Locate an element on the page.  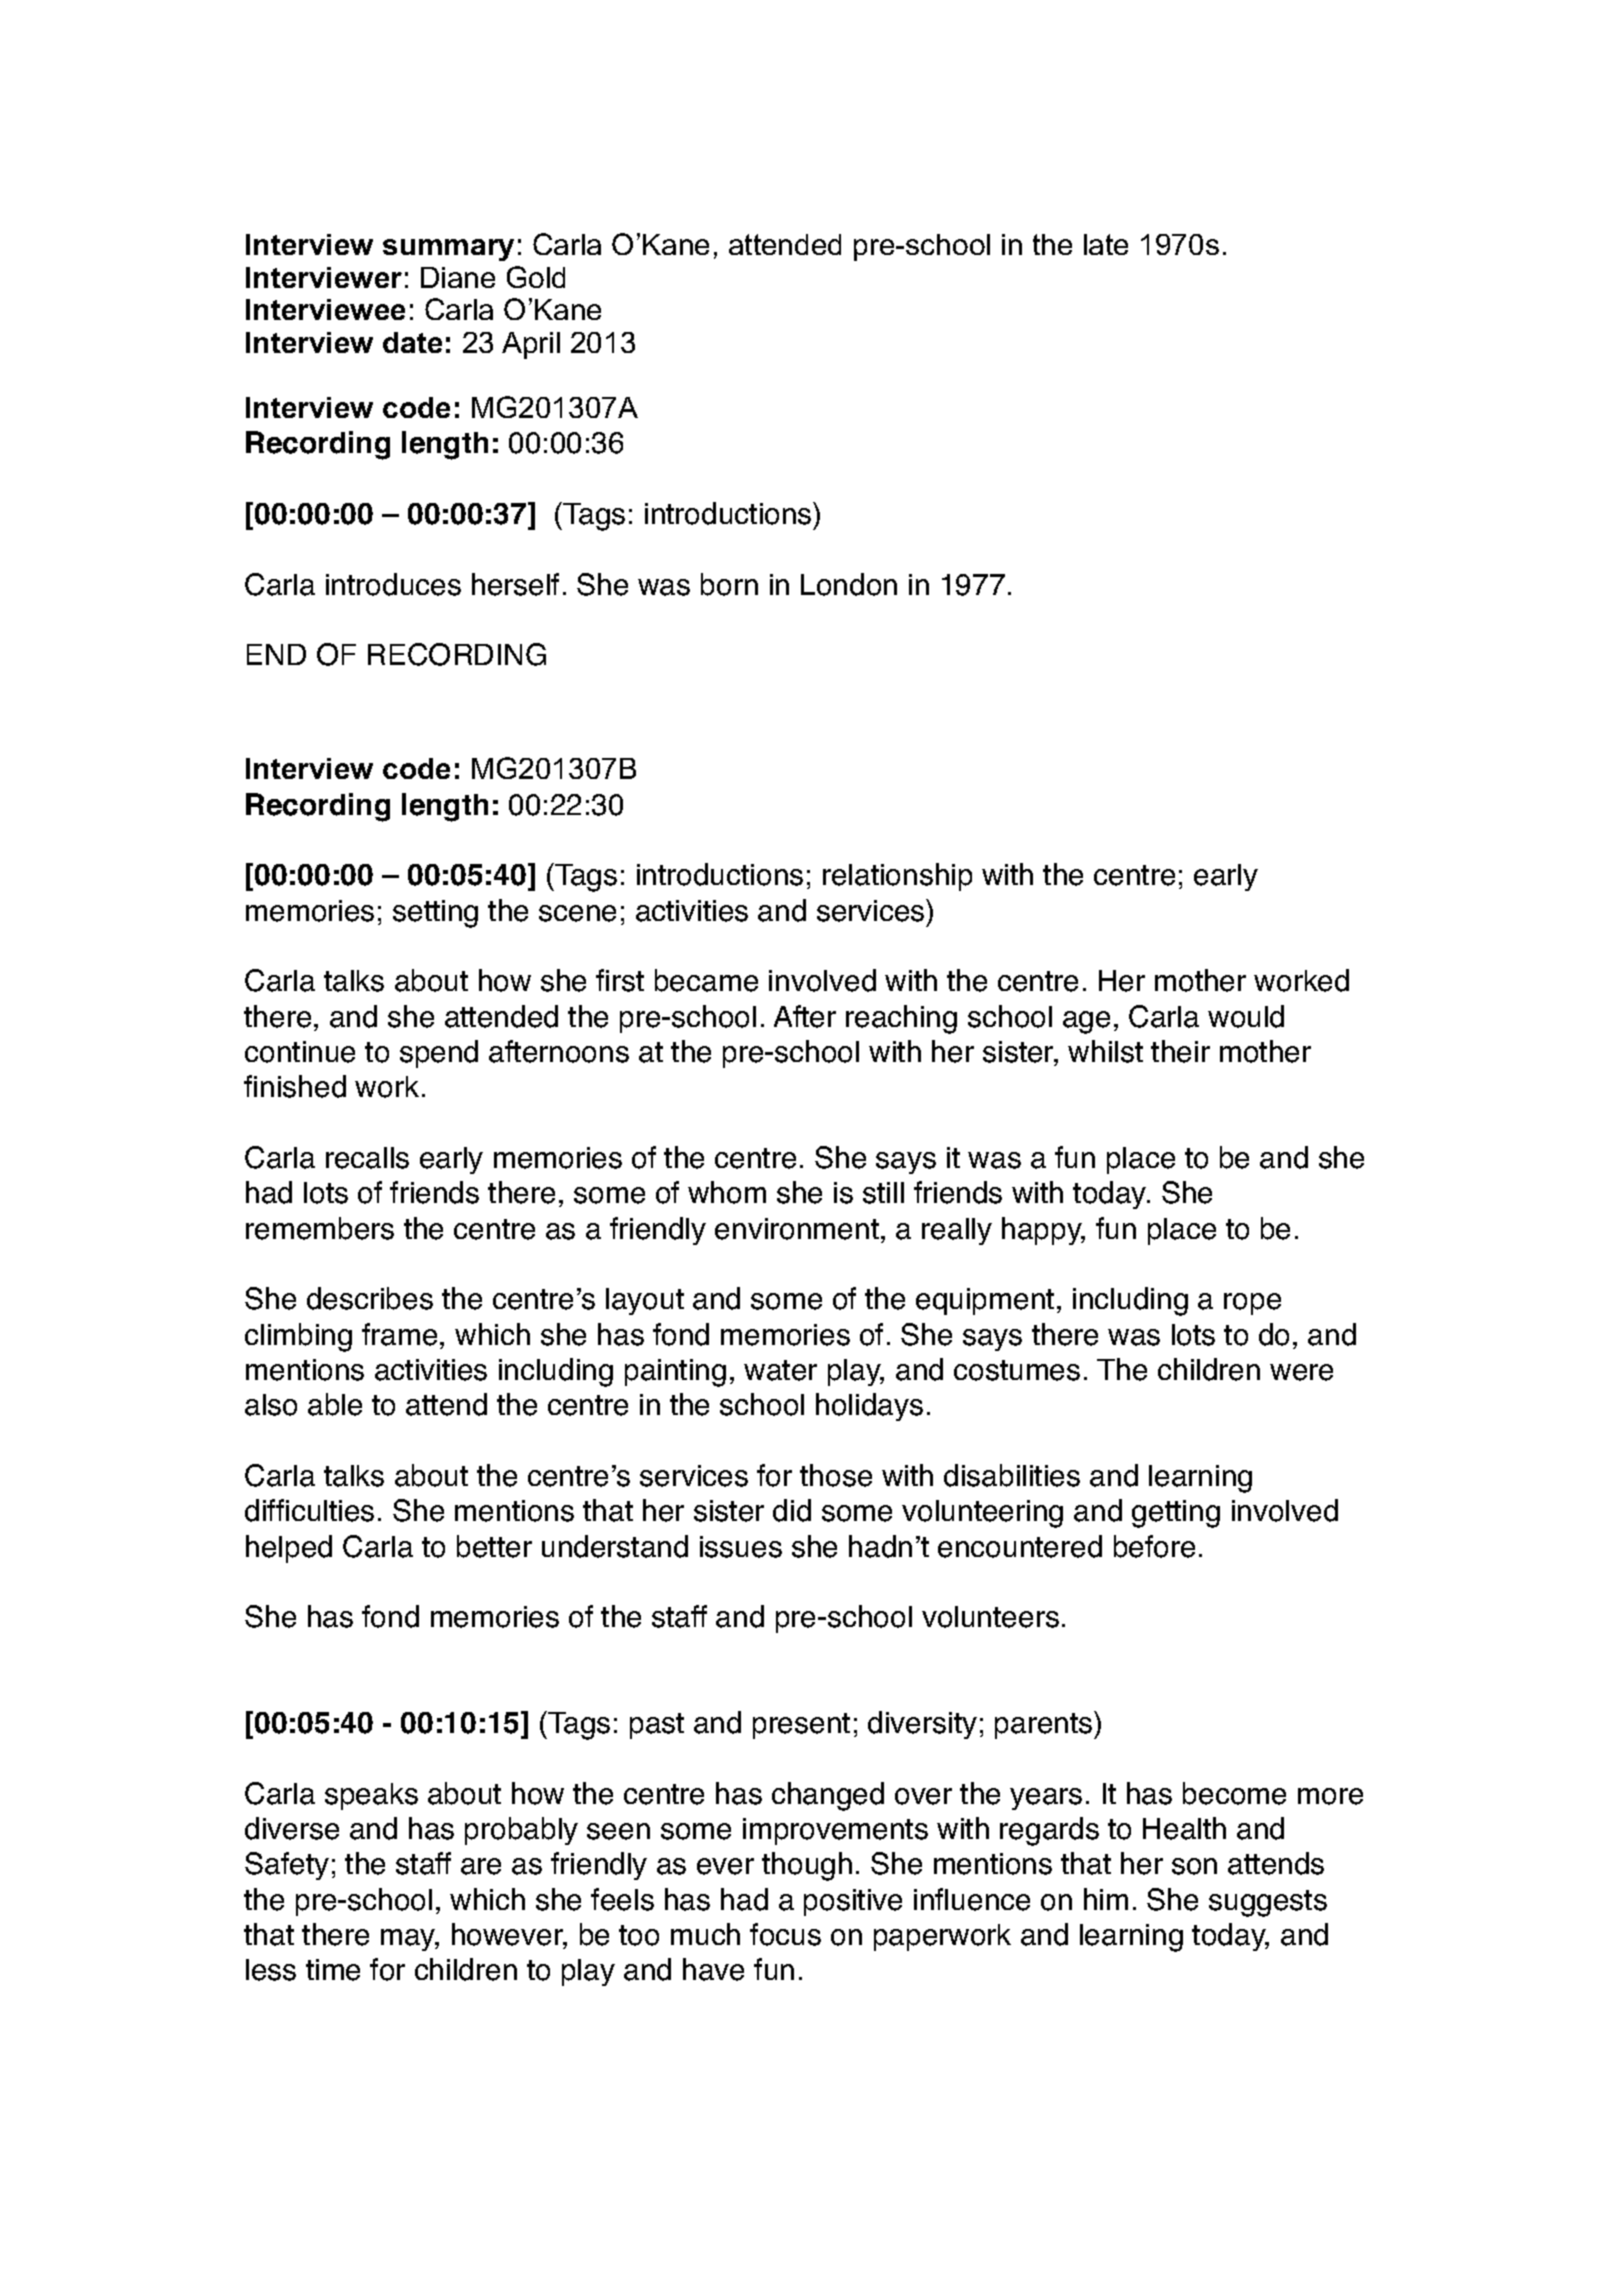
time is located at coordinates (333, 1970).
